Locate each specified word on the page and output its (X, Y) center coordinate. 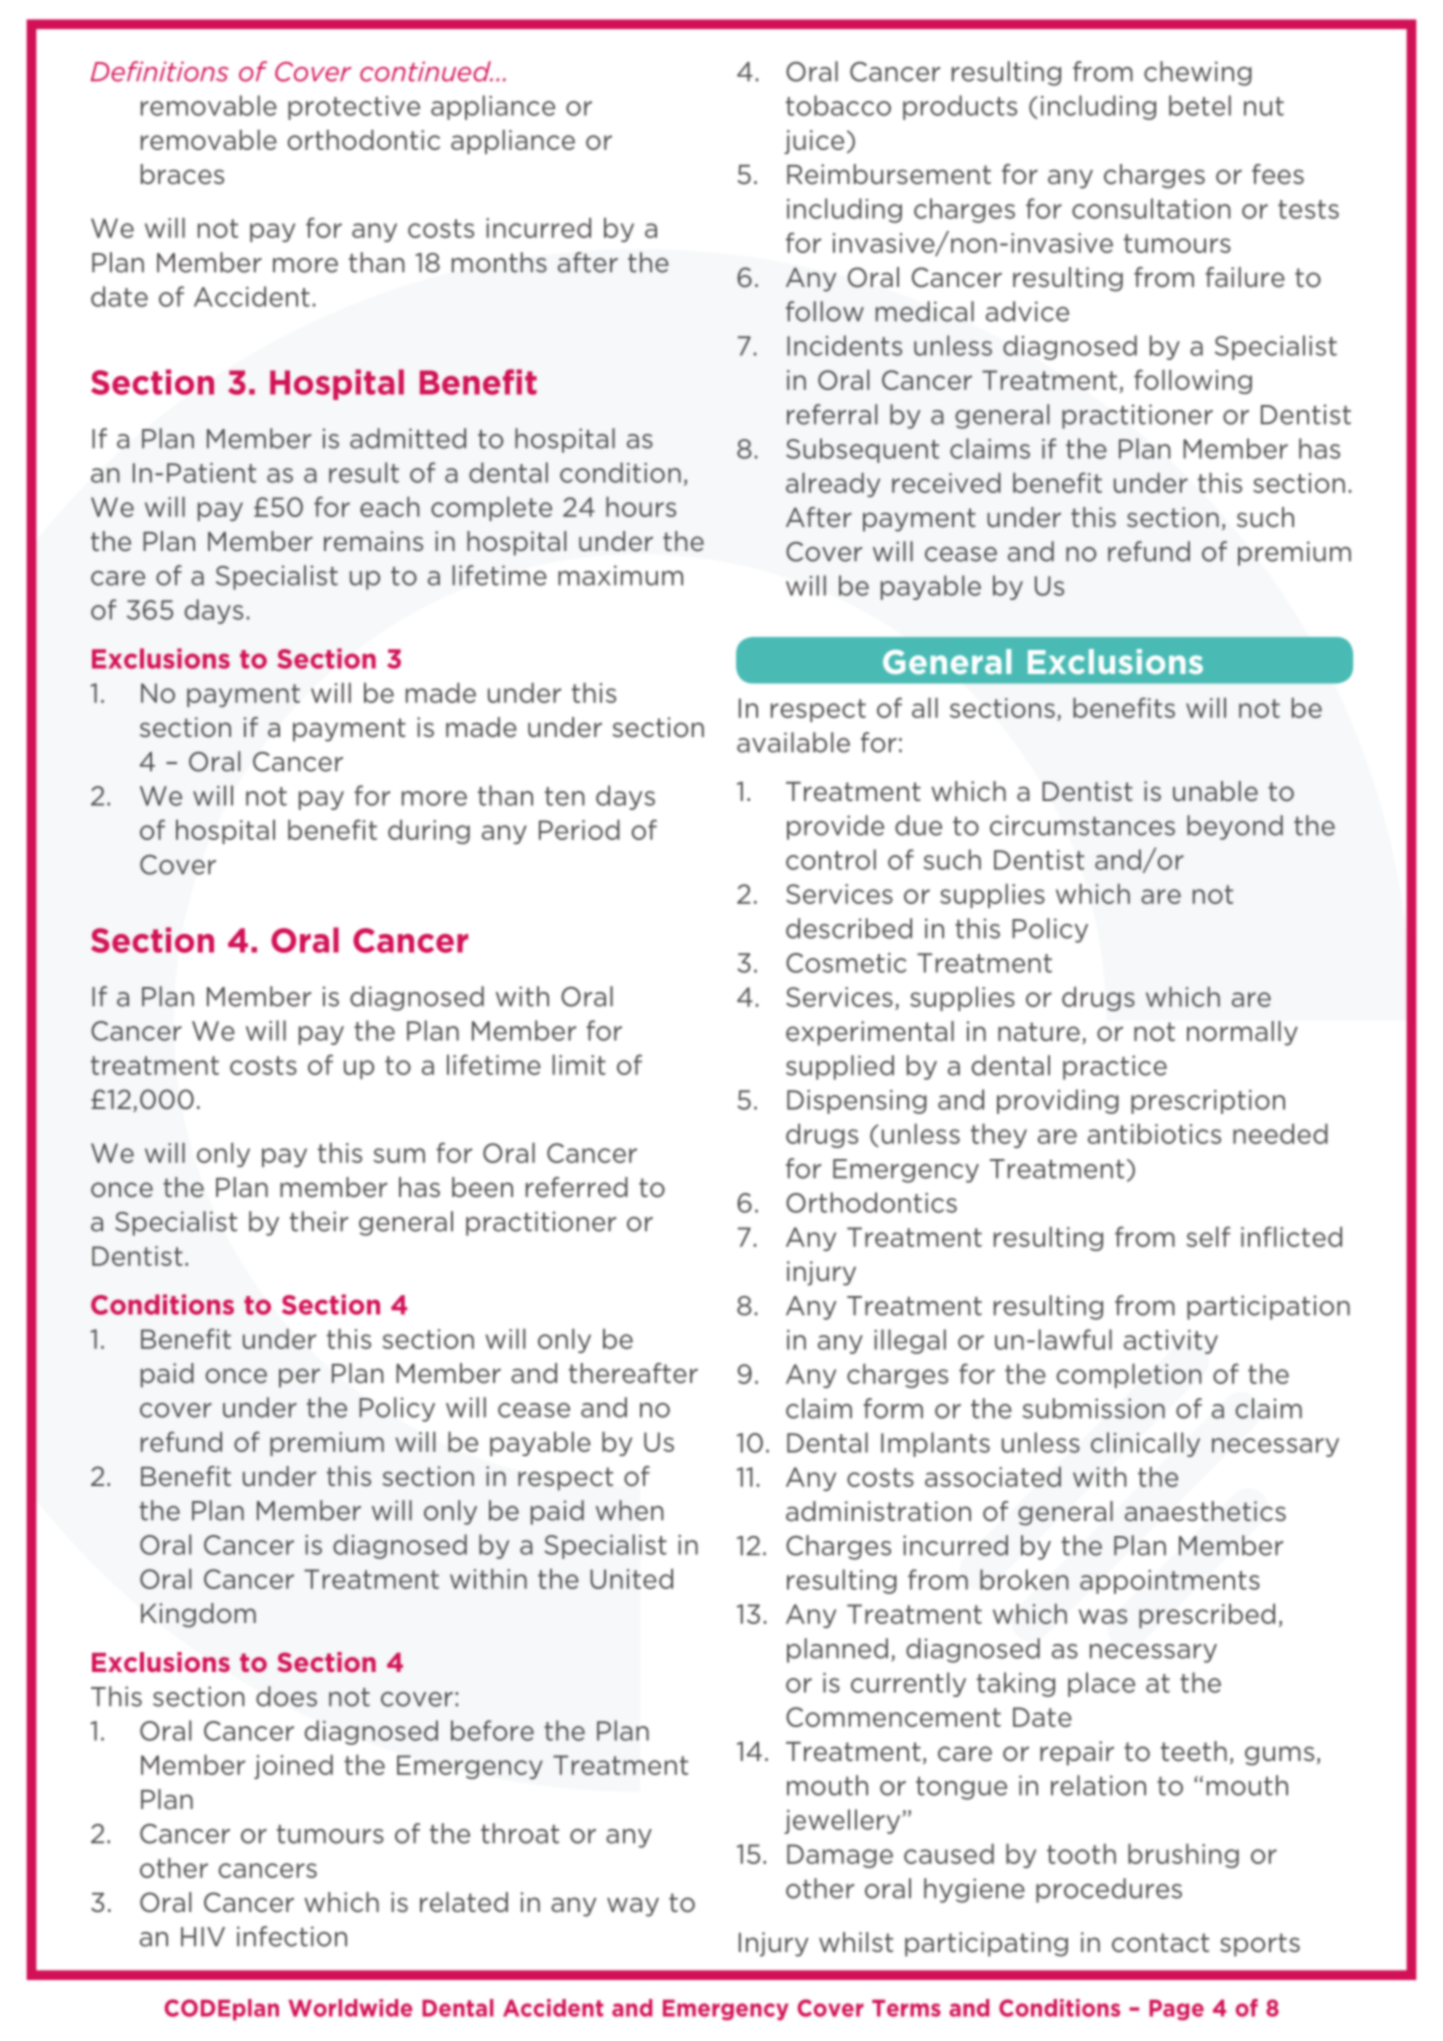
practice (1115, 1067)
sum (399, 1155)
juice (814, 142)
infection (292, 1936)
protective (354, 108)
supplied (840, 1067)
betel (1200, 105)
